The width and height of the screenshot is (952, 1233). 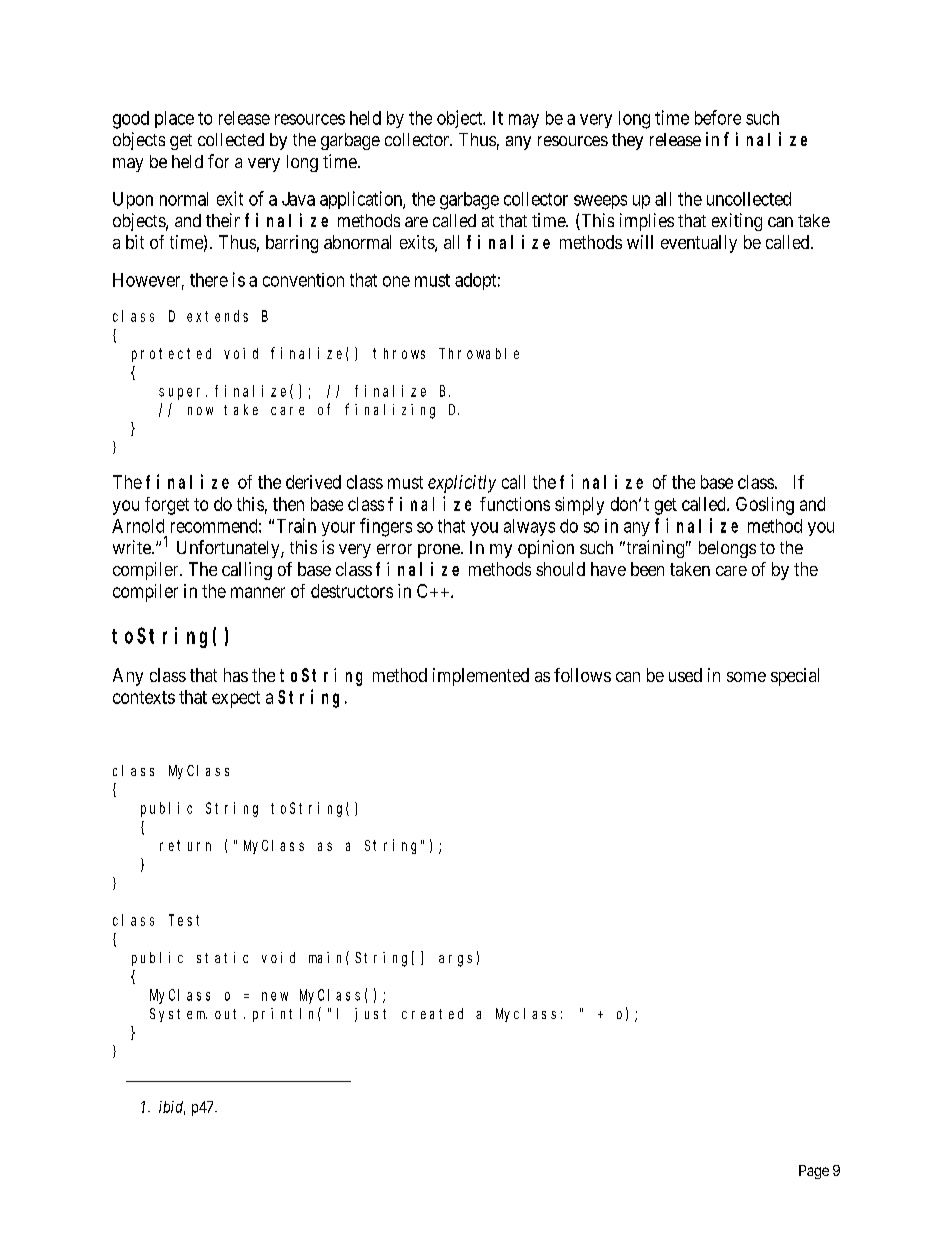 What do you see at coordinates (172, 1108) in the screenshot?
I see `ibid` at bounding box center [172, 1108].
